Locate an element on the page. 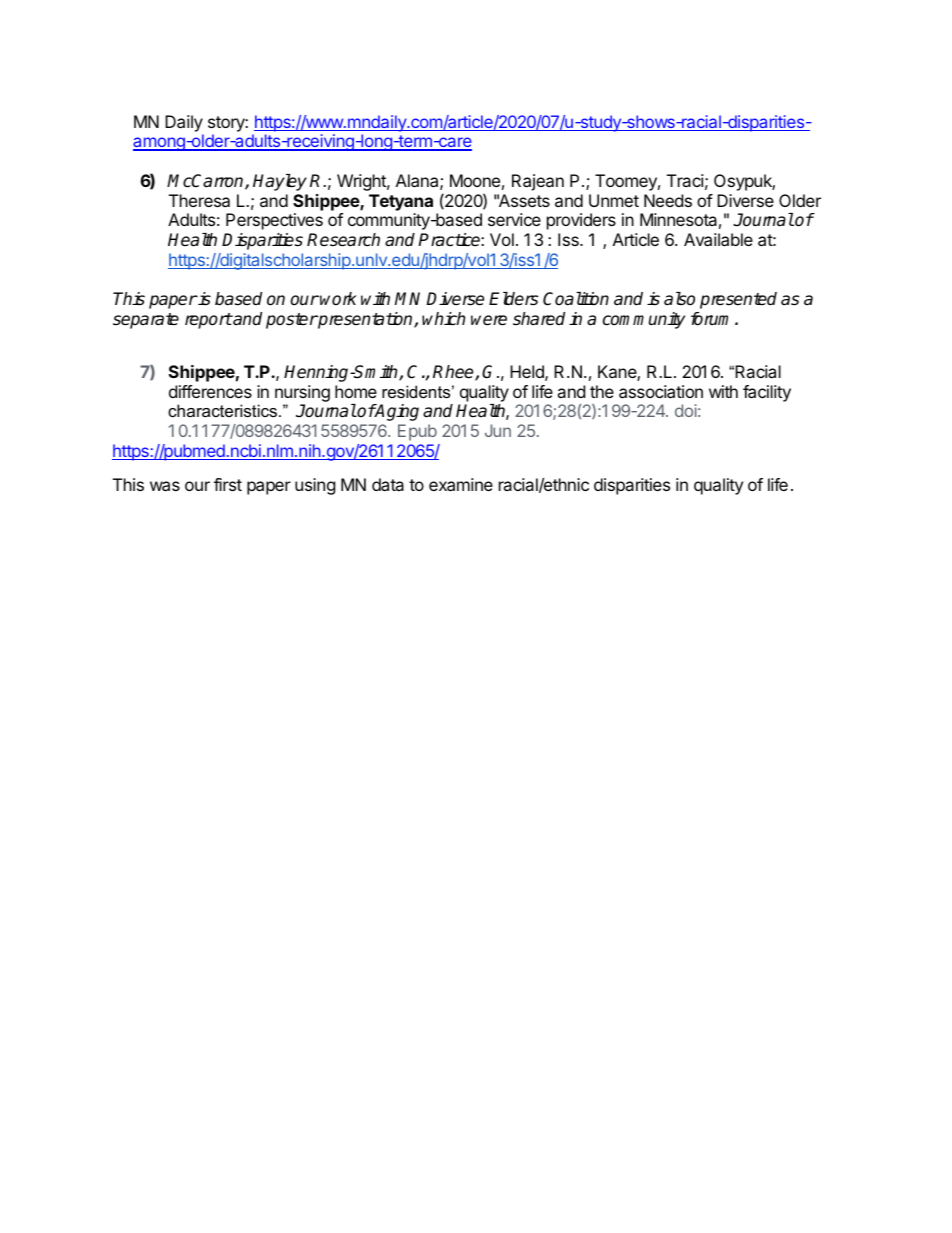  also is located at coordinates (679, 299).
